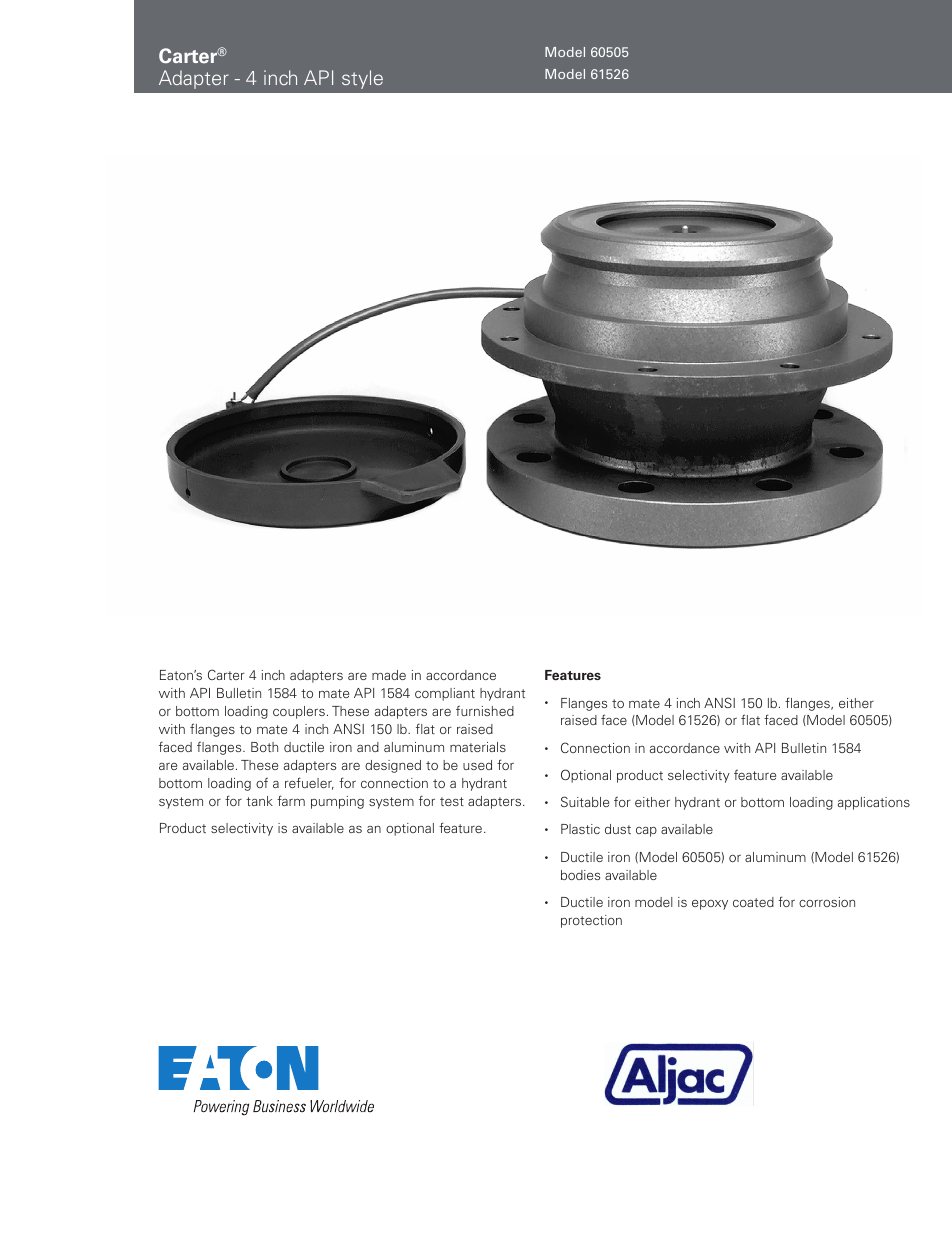  What do you see at coordinates (389, 675) in the document?
I see `made` at bounding box center [389, 675].
